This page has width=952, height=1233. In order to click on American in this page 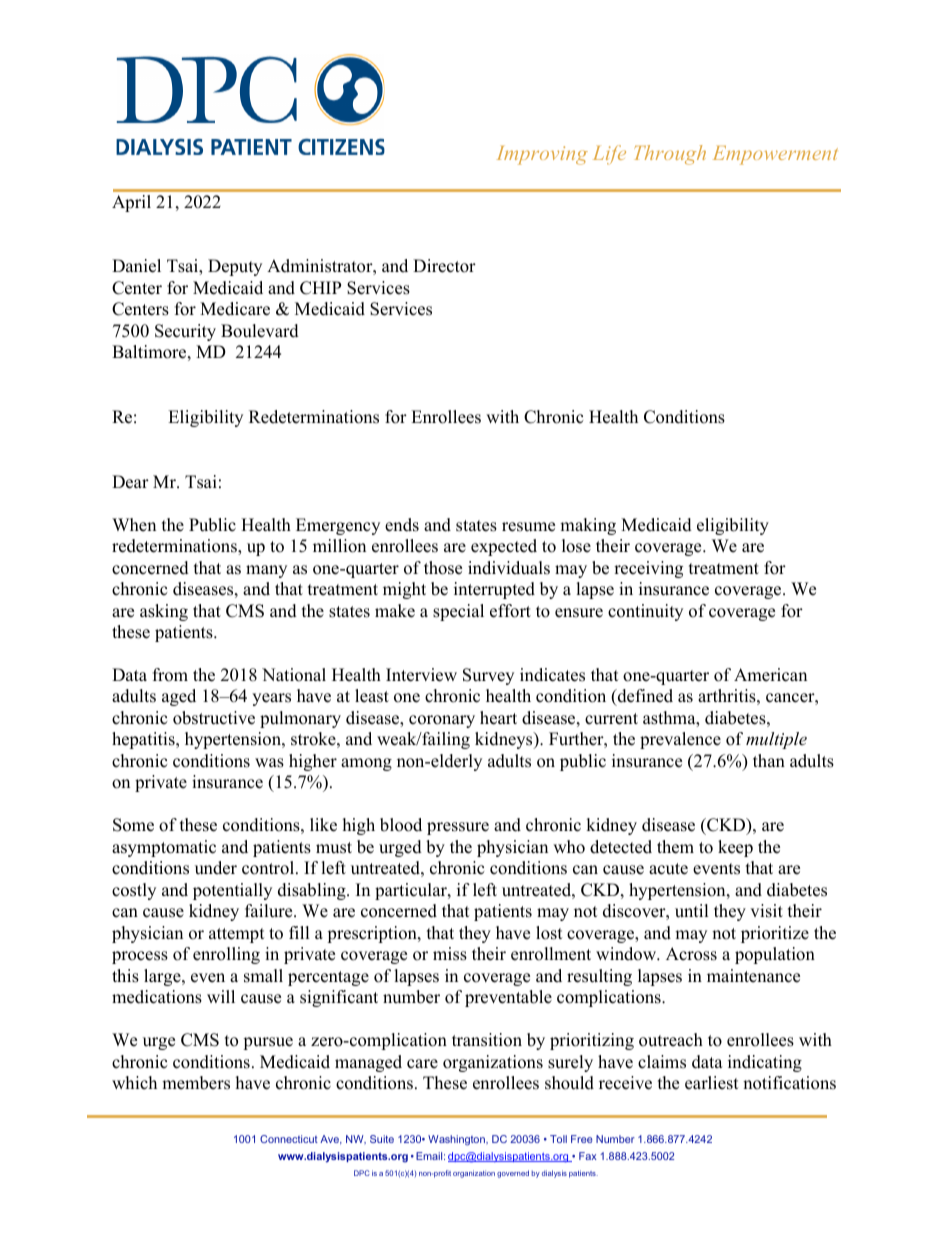, I will do `click(770, 675)`.
